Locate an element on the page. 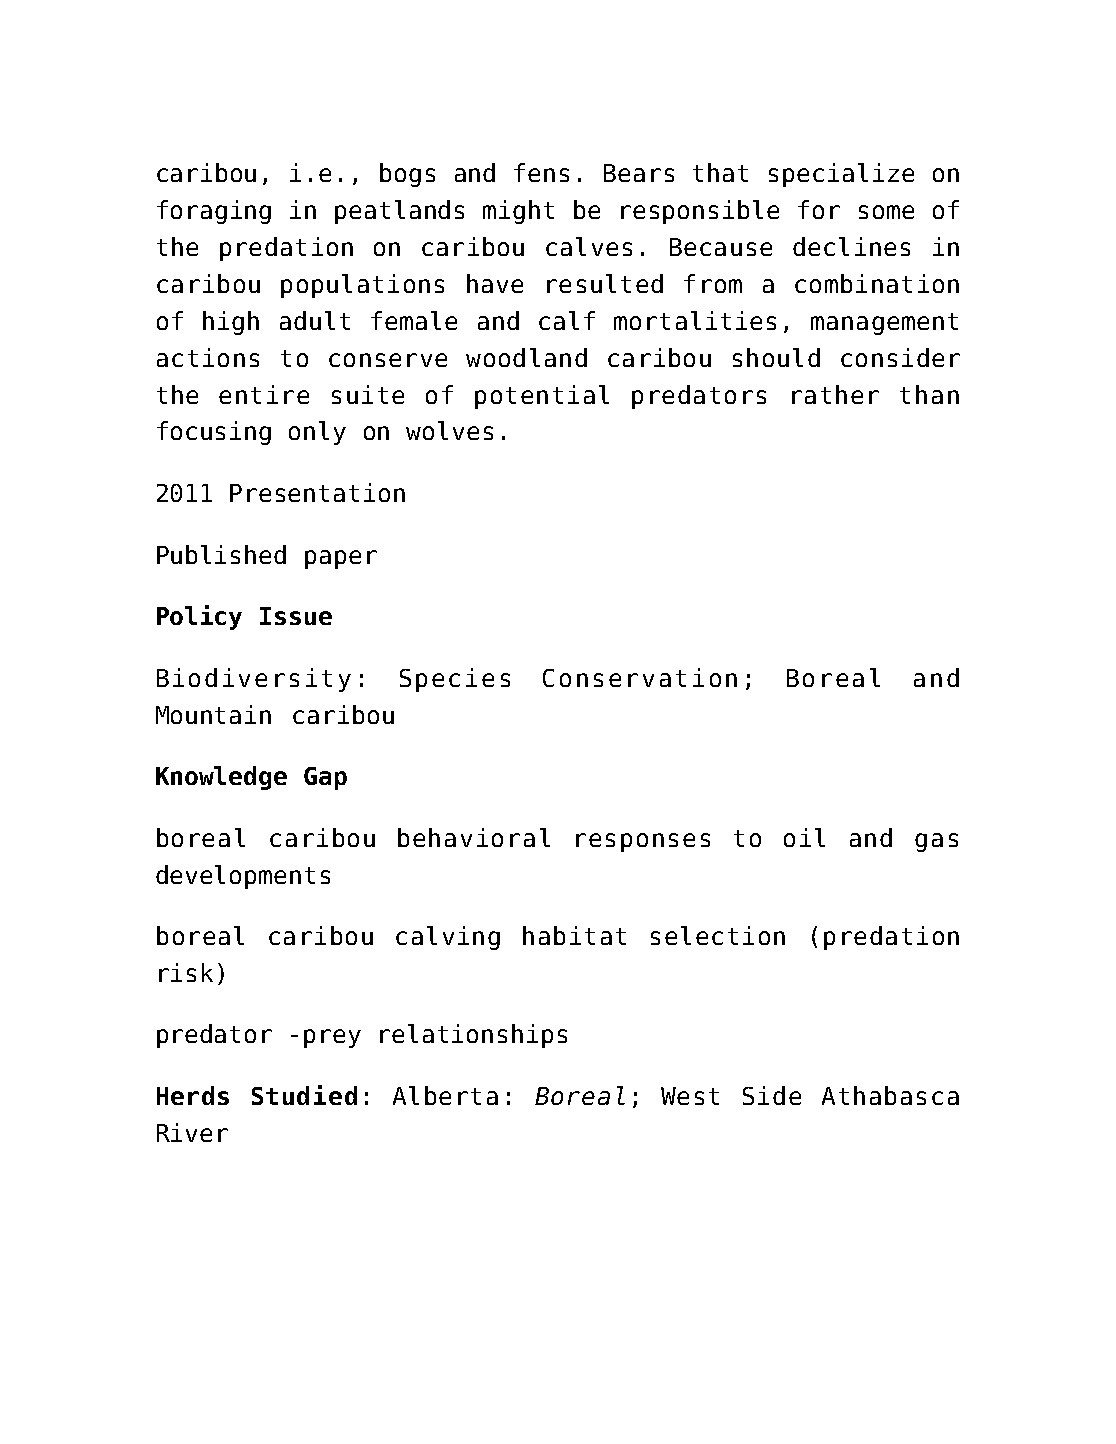 The width and height of the image is (1116, 1444). Biodiversity is located at coordinates (254, 680).
